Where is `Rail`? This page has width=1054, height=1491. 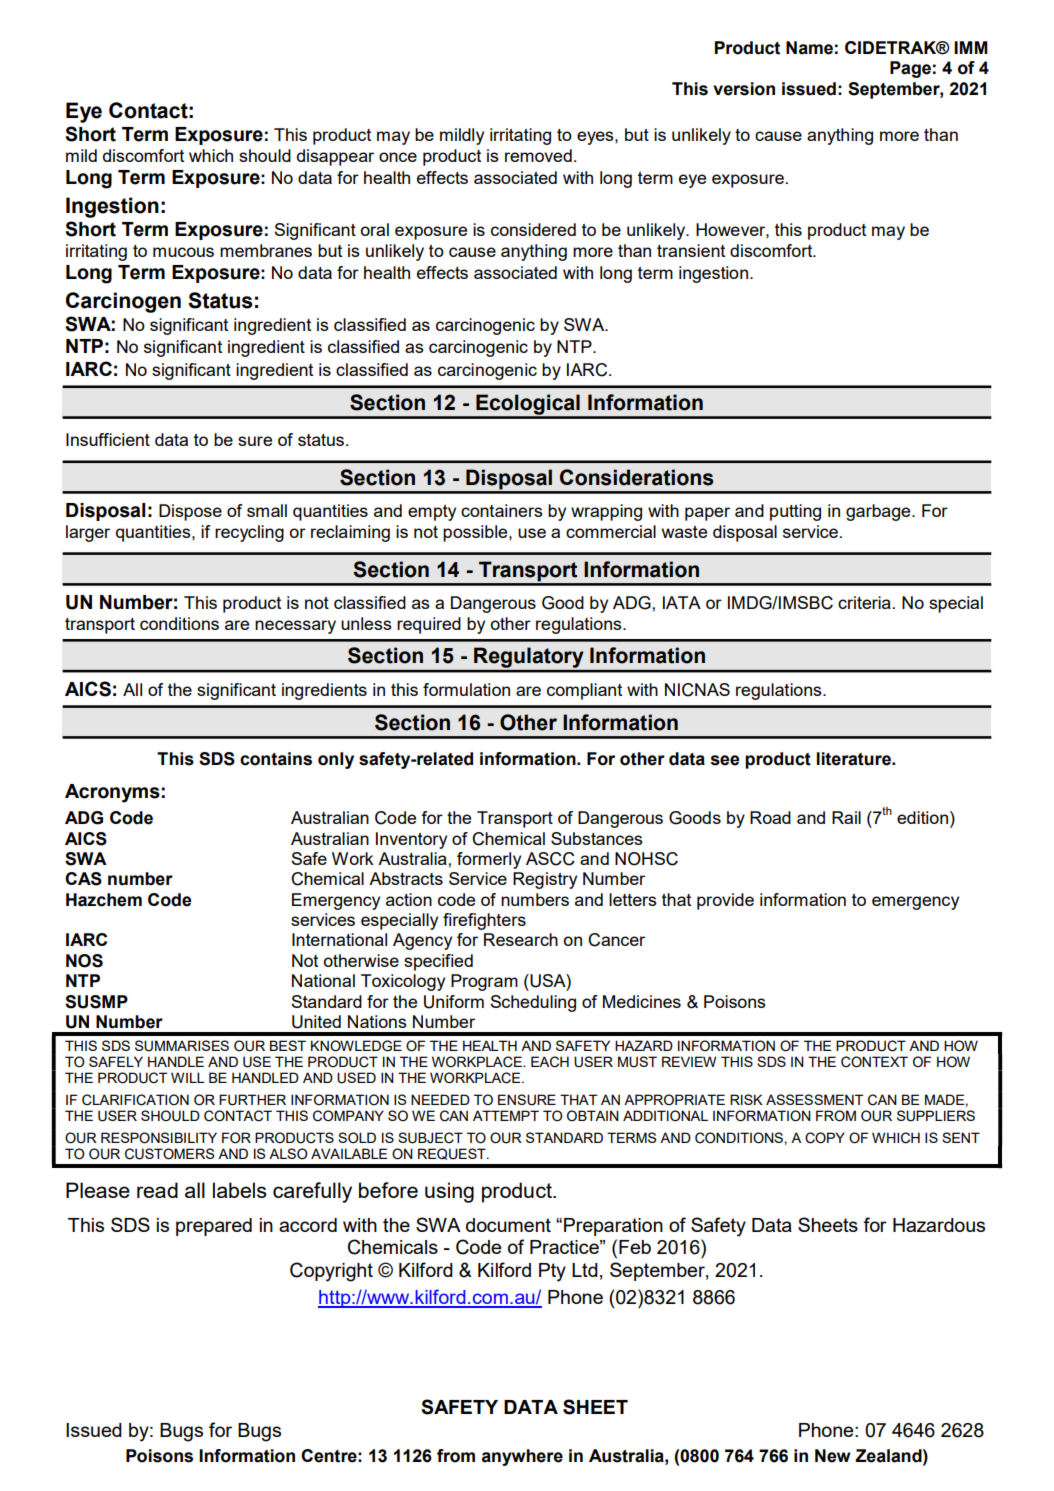 Rail is located at coordinates (846, 817).
